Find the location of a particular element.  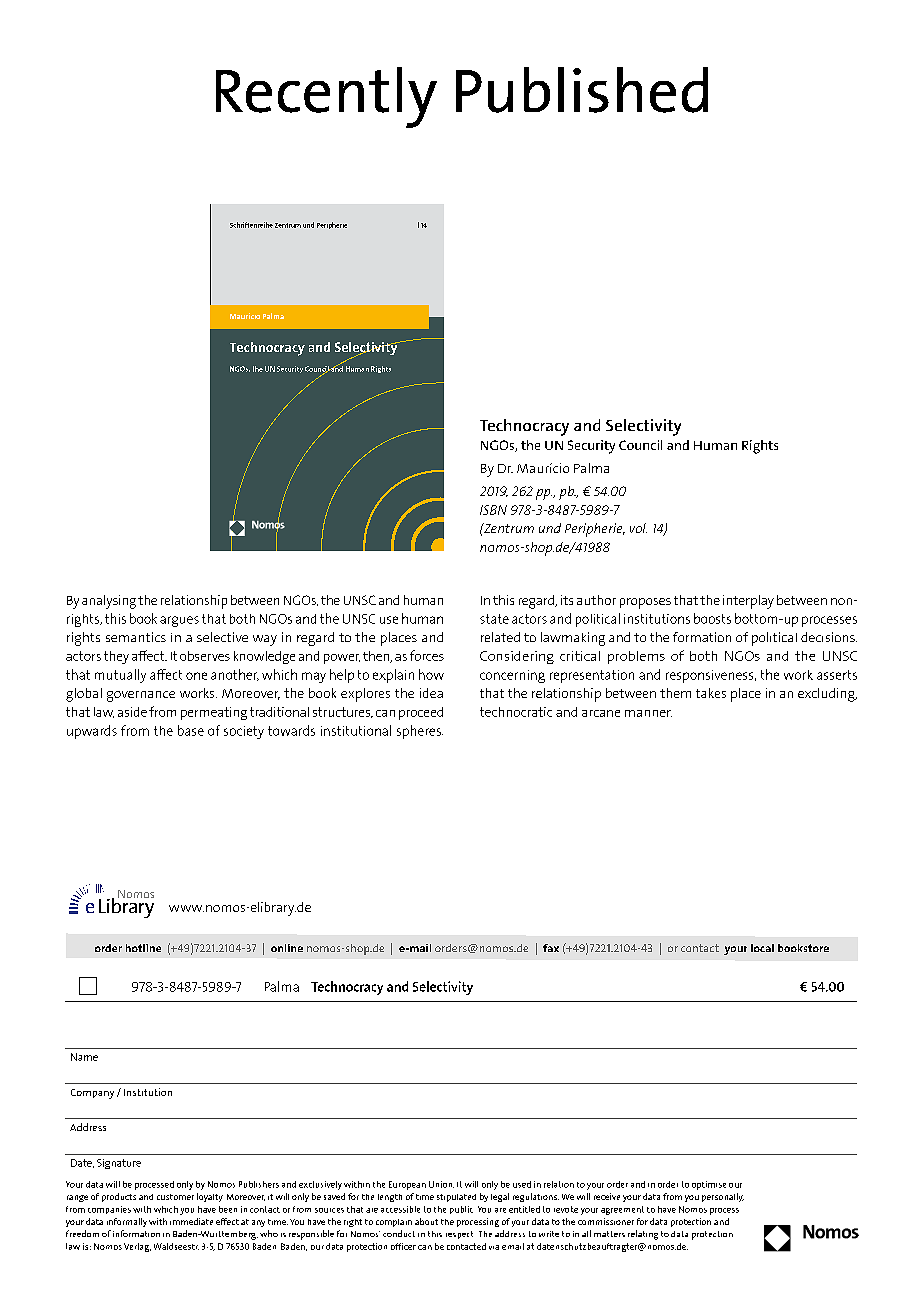

Recently is located at coordinates (326, 97).
